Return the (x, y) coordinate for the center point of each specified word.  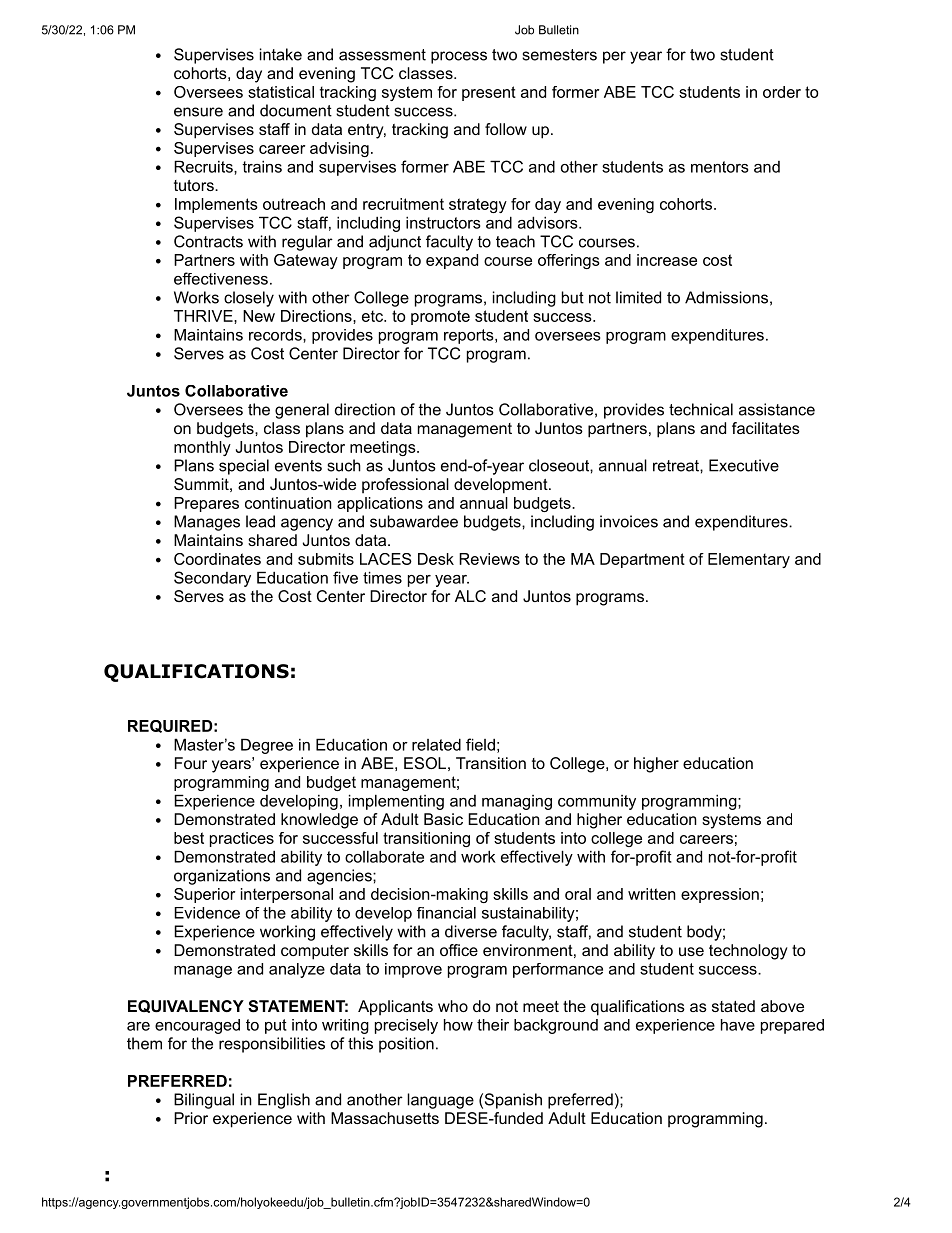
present (489, 93)
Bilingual (204, 1101)
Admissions (726, 297)
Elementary (749, 560)
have (738, 1025)
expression (720, 895)
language (440, 1101)
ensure (198, 112)
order (782, 92)
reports (470, 336)
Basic (443, 819)
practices (242, 839)
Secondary (212, 579)
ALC (470, 596)
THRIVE (204, 316)
